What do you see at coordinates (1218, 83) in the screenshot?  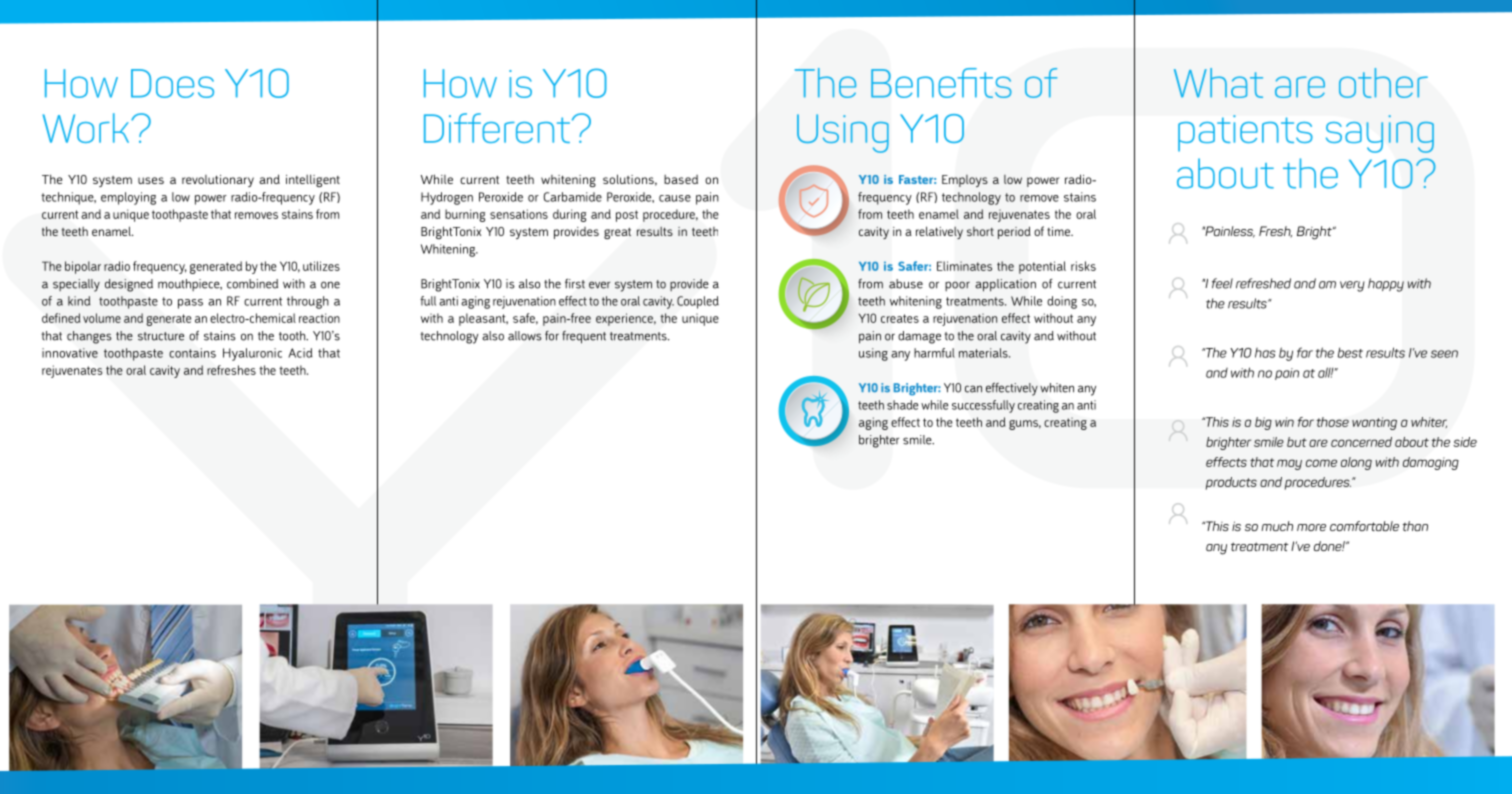 I see `What` at bounding box center [1218, 83].
